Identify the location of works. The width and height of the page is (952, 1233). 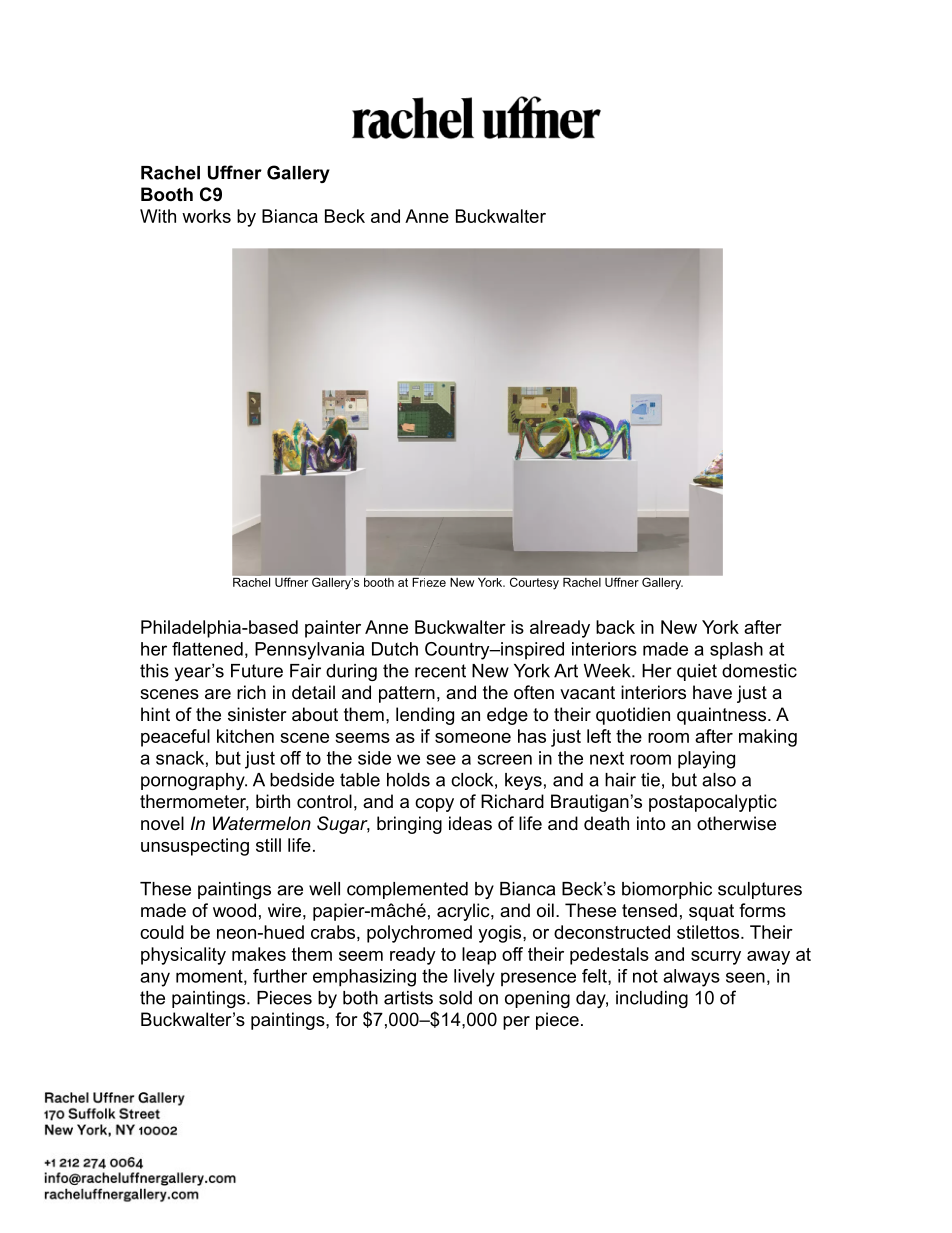
(206, 216).
